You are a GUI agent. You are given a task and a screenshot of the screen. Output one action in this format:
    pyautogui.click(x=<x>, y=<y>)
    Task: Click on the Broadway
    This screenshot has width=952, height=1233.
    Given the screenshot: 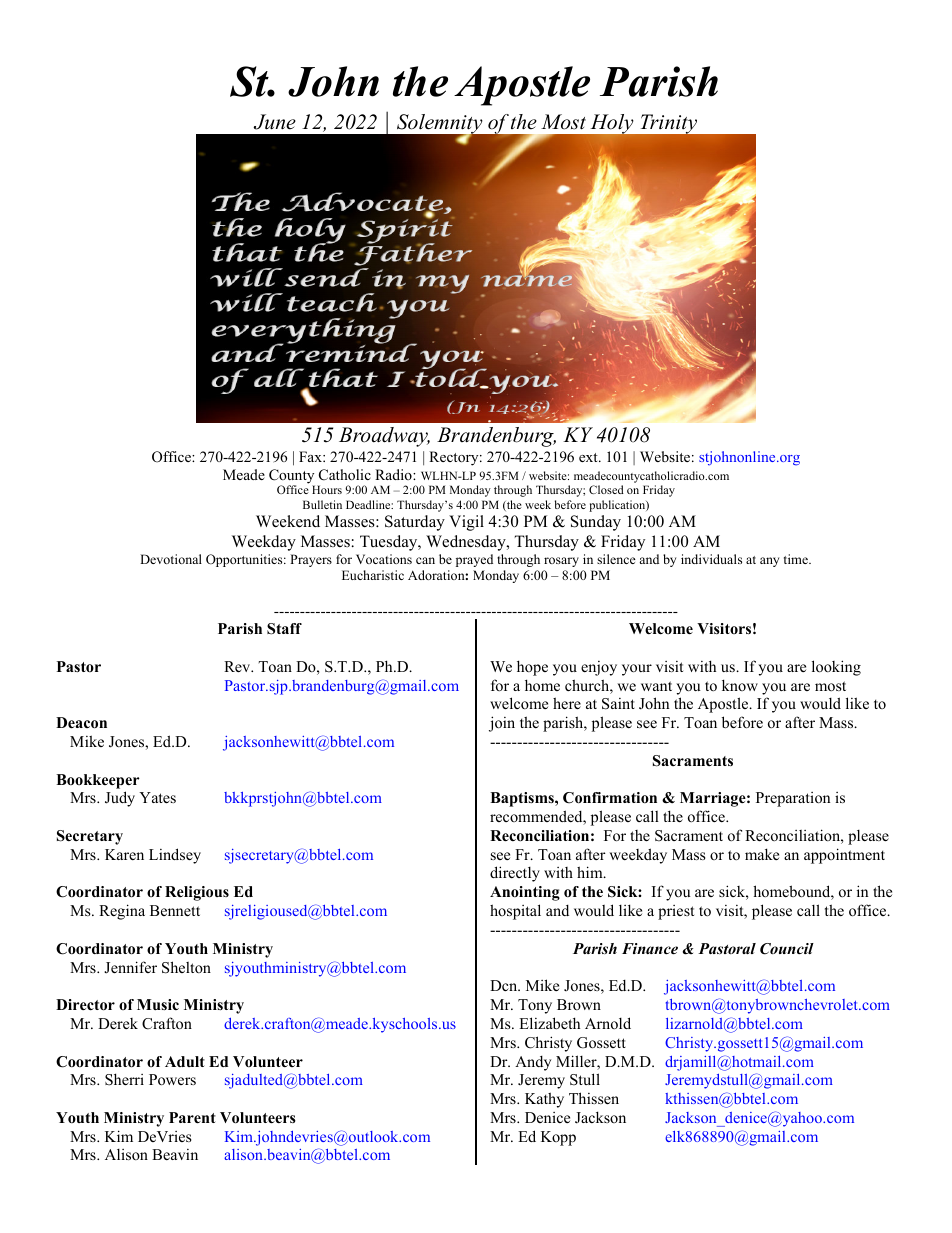 What is the action you would take?
    pyautogui.click(x=384, y=437)
